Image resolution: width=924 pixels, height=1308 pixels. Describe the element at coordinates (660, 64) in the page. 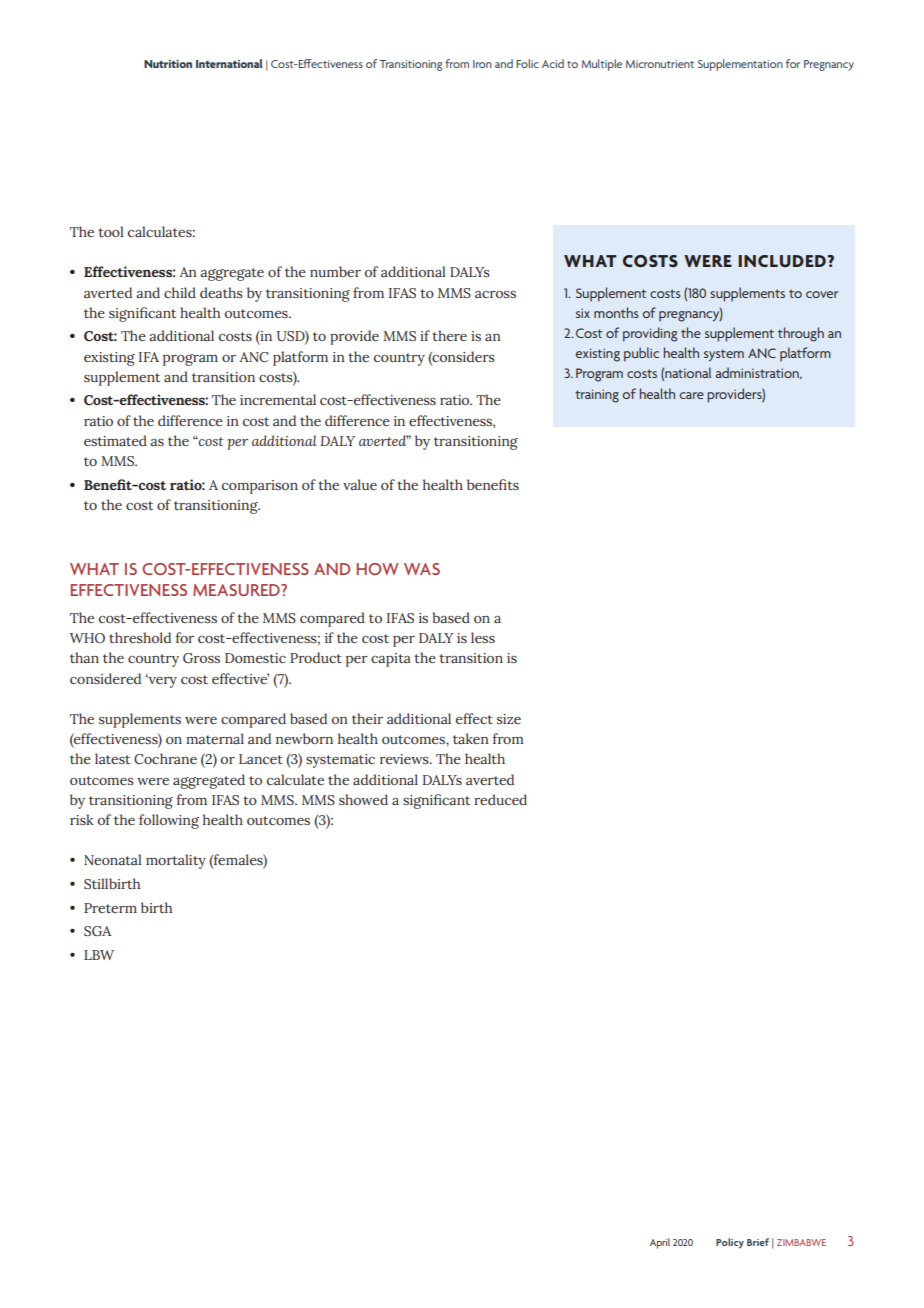

I see `Micronutrient` at that location.
